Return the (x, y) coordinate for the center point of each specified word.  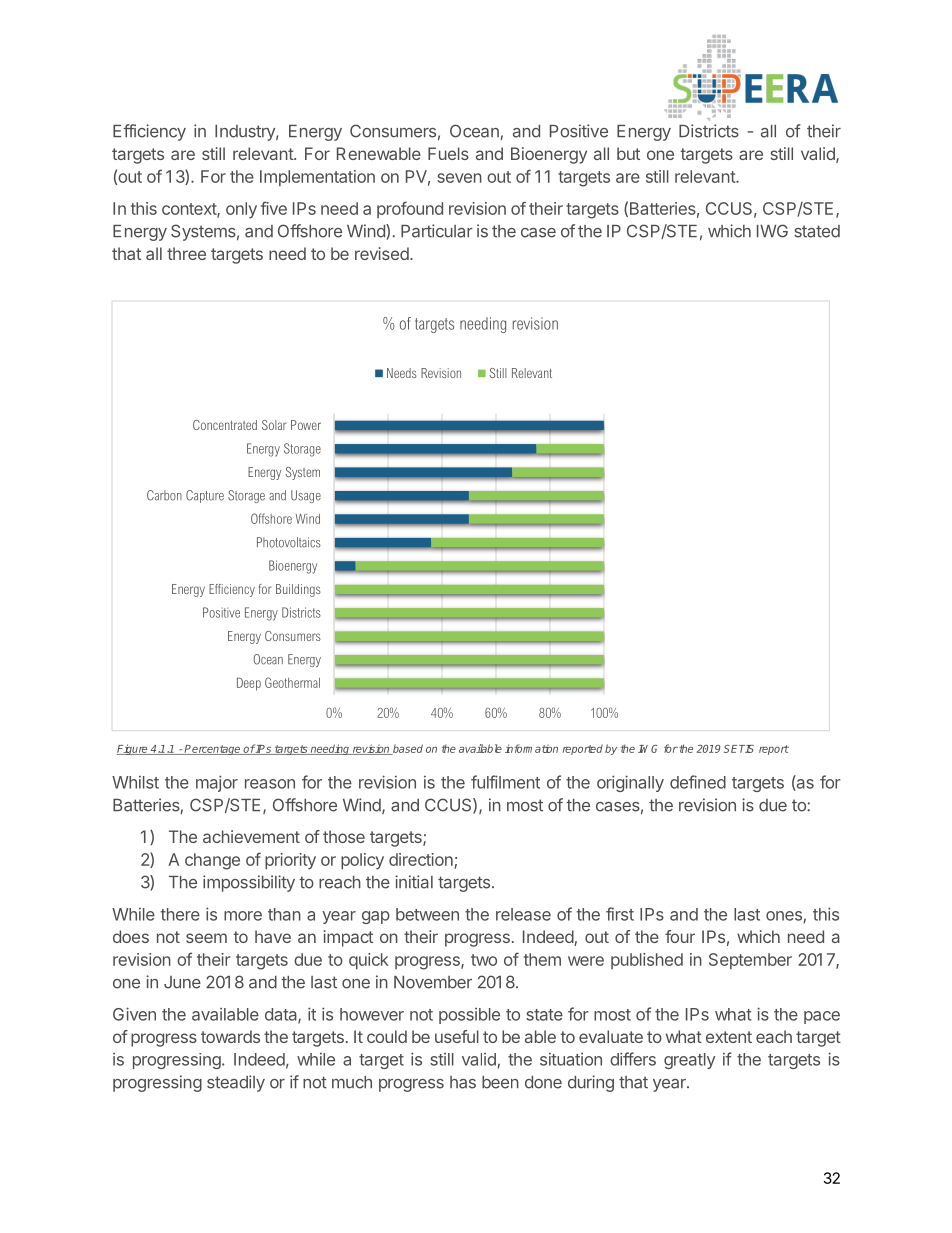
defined (698, 782)
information (531, 748)
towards (230, 1036)
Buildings (298, 590)
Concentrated (225, 425)
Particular (437, 231)
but (628, 153)
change (212, 861)
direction (421, 859)
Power (306, 425)
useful (457, 1036)
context (190, 210)
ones (784, 916)
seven (459, 178)
